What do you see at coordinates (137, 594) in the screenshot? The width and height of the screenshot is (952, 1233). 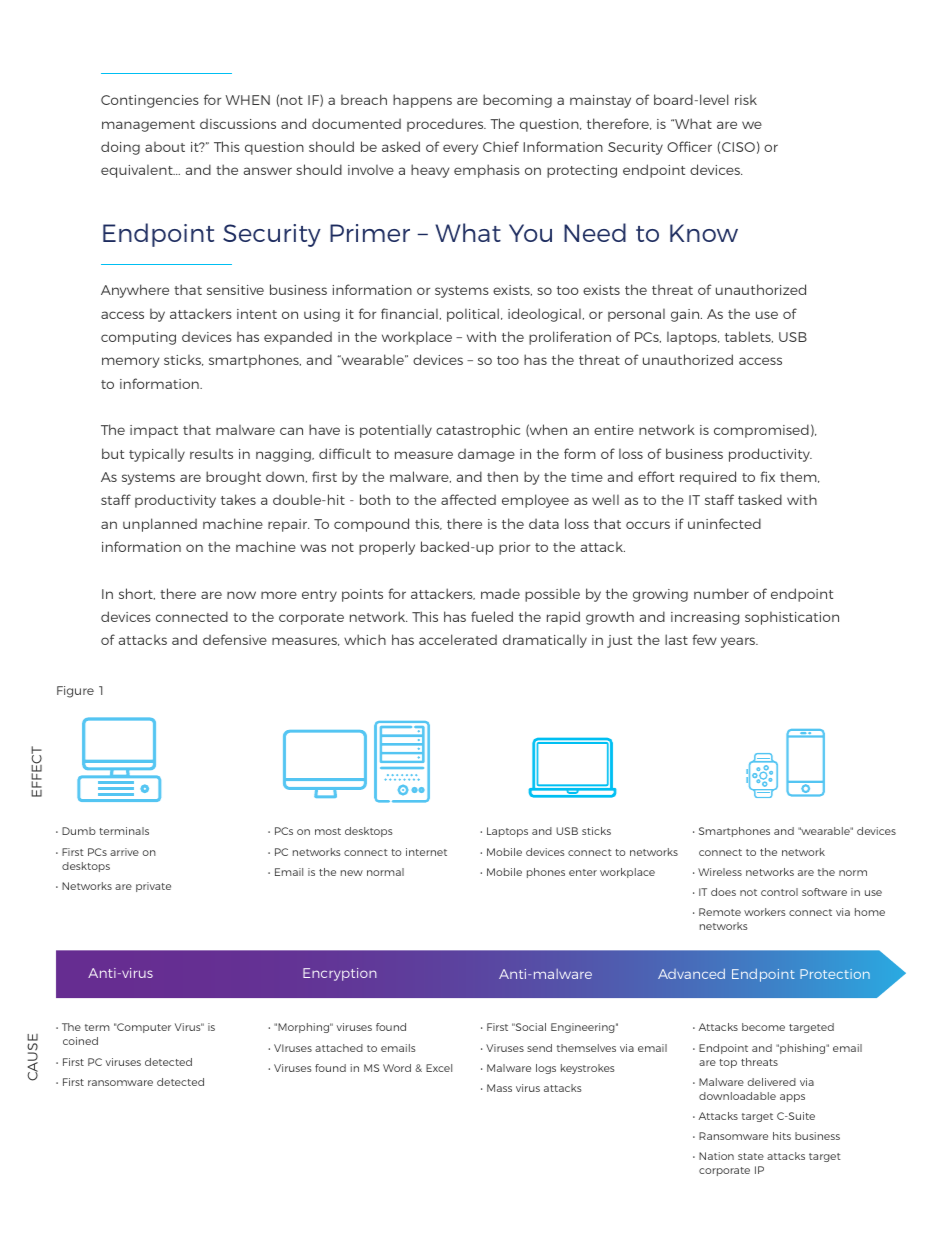 I see `short` at bounding box center [137, 594].
